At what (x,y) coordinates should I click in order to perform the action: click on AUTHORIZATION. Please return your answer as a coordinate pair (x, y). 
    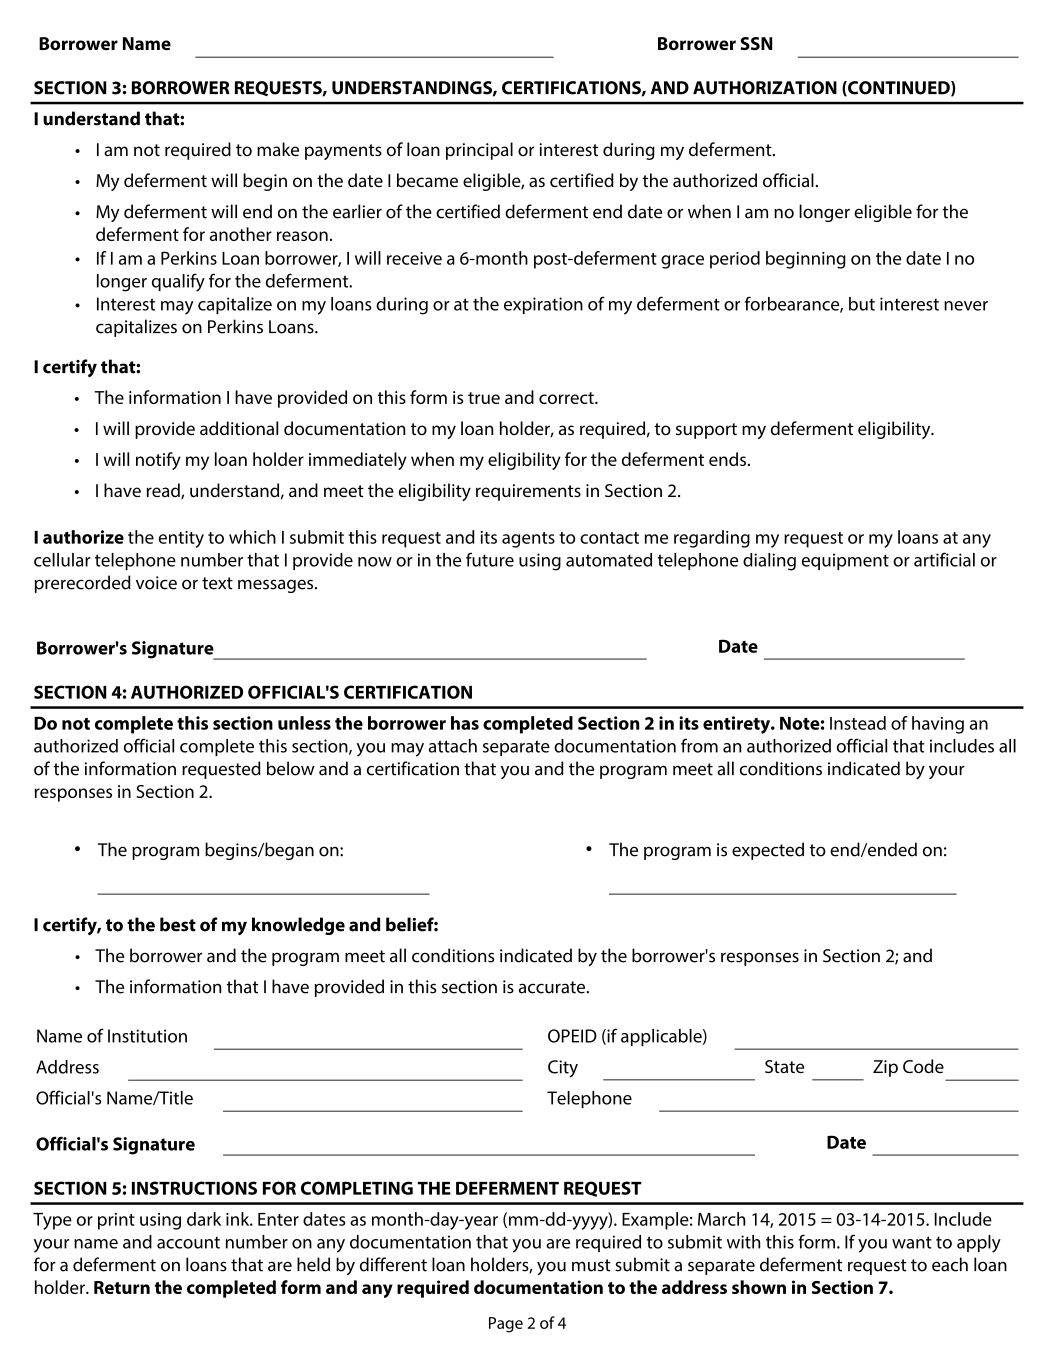
    Looking at the image, I should click on (765, 88).
